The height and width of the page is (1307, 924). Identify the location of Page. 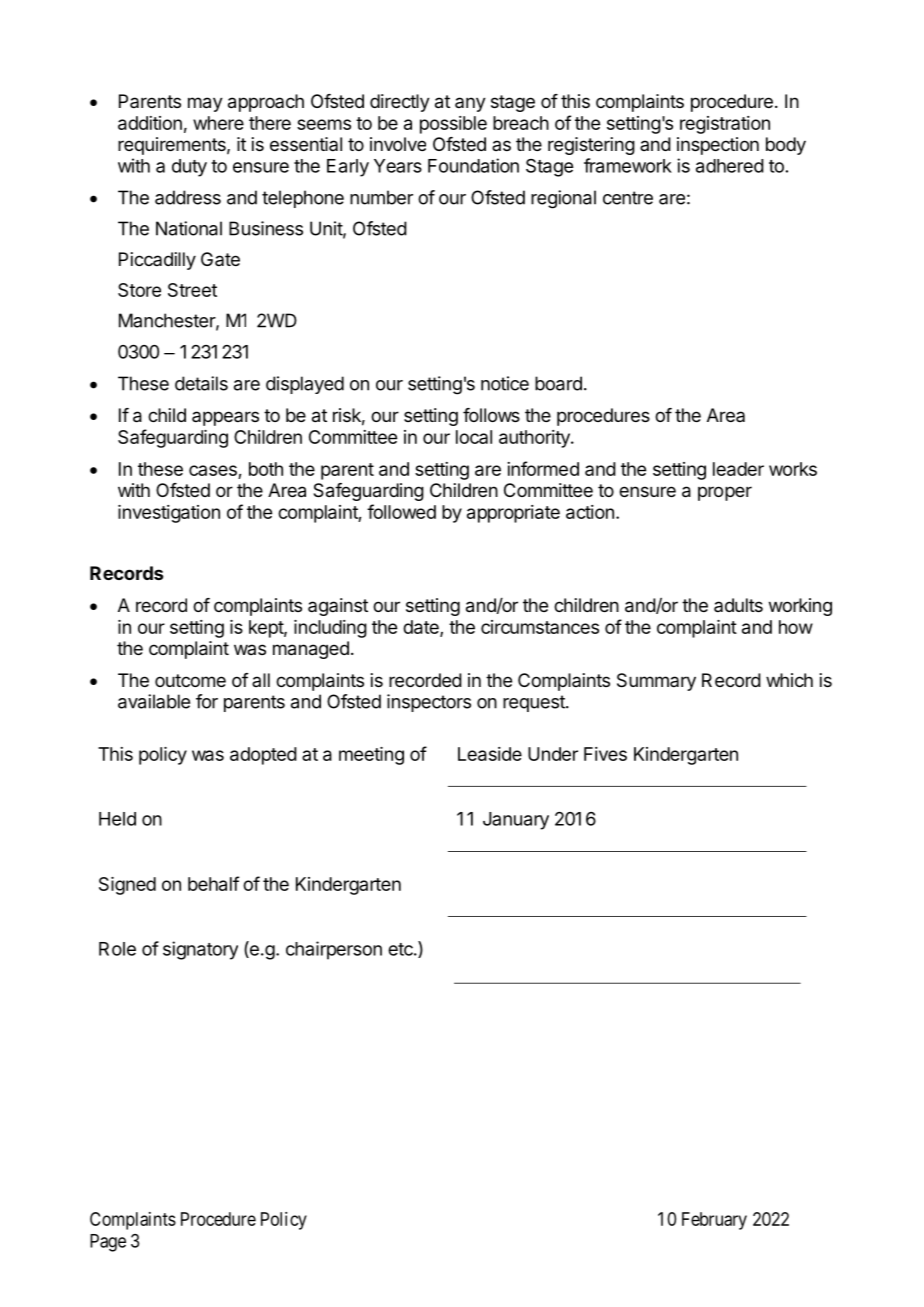
(108, 1243).
